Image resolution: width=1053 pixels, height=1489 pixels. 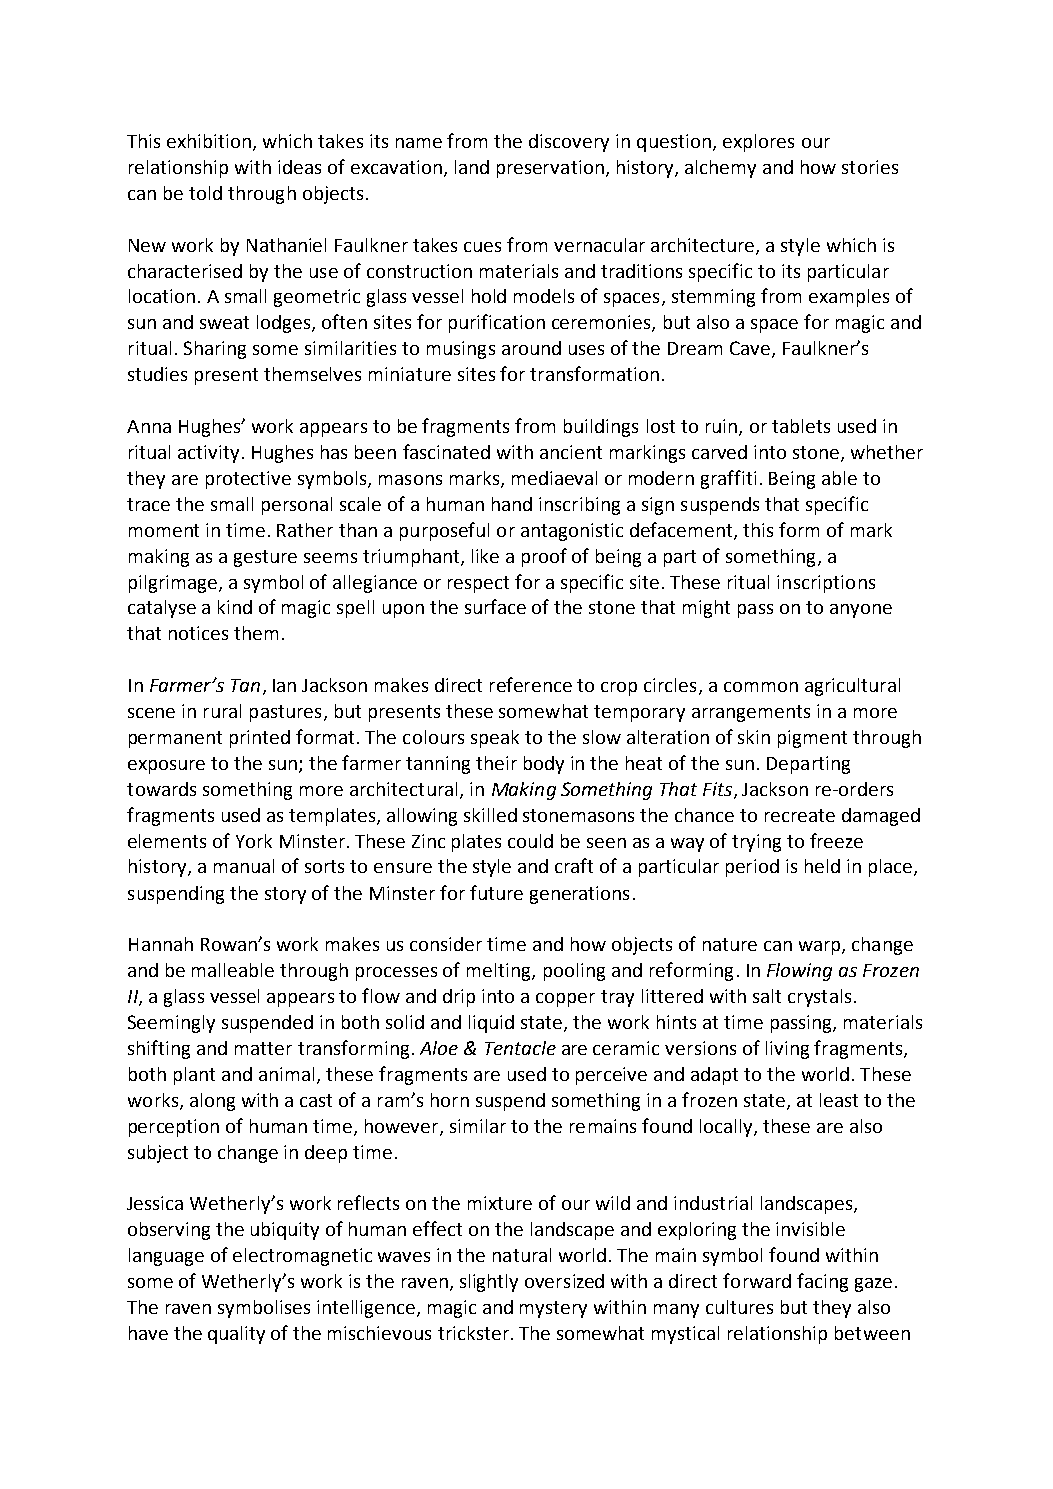 What do you see at coordinates (236, 1335) in the screenshot?
I see `quality` at bounding box center [236, 1335].
